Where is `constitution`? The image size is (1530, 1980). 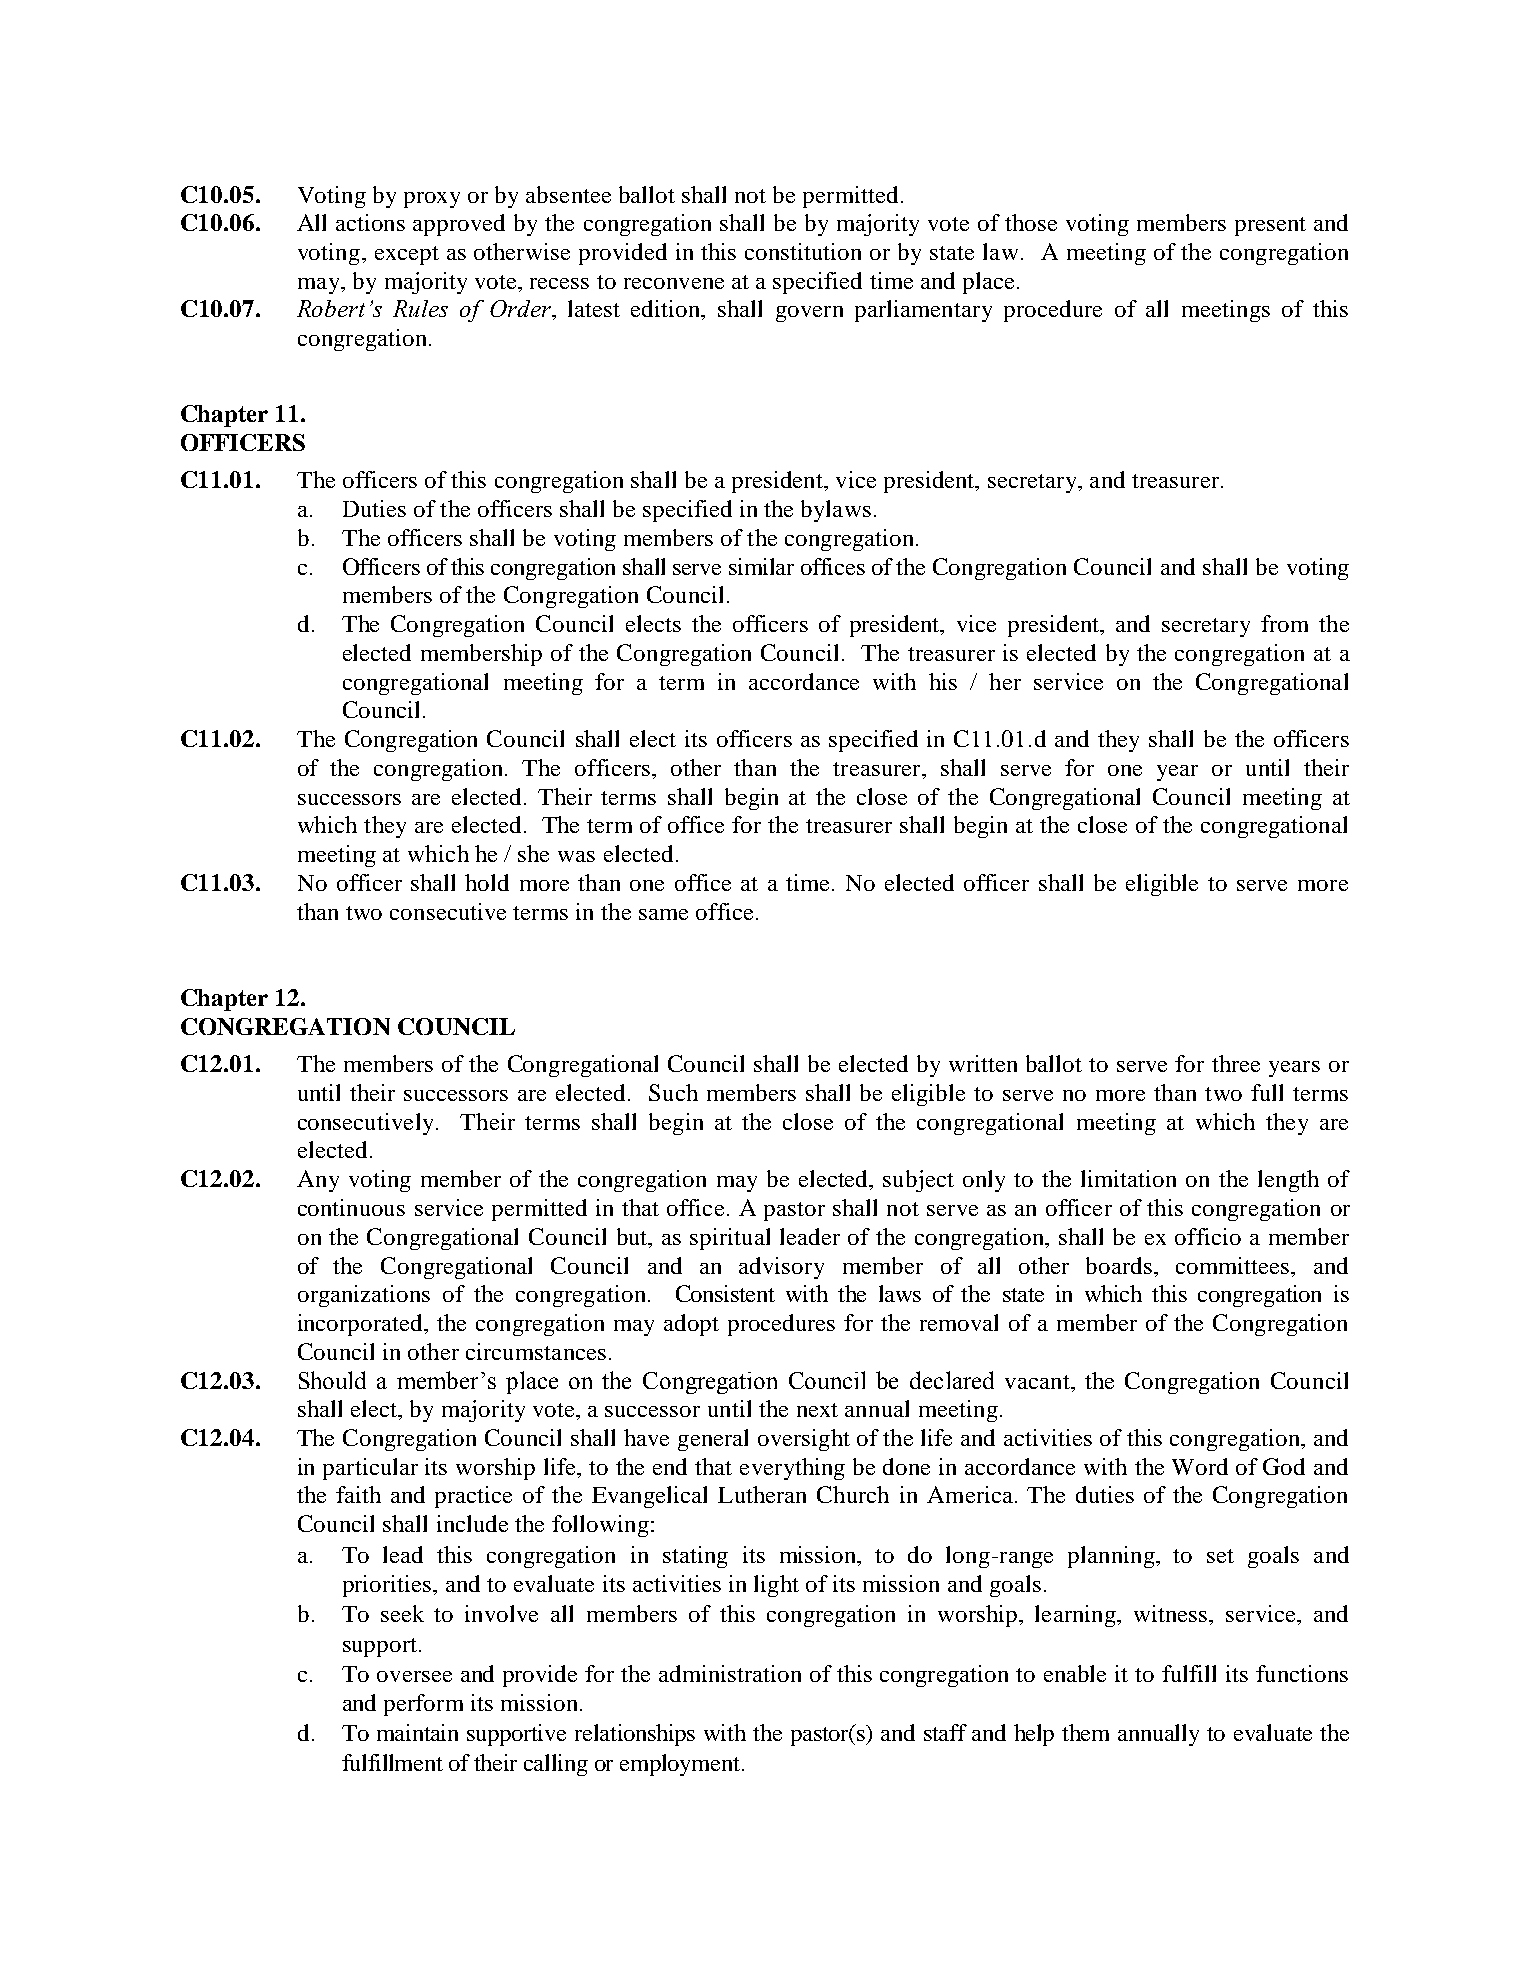
constitution is located at coordinates (803, 251).
